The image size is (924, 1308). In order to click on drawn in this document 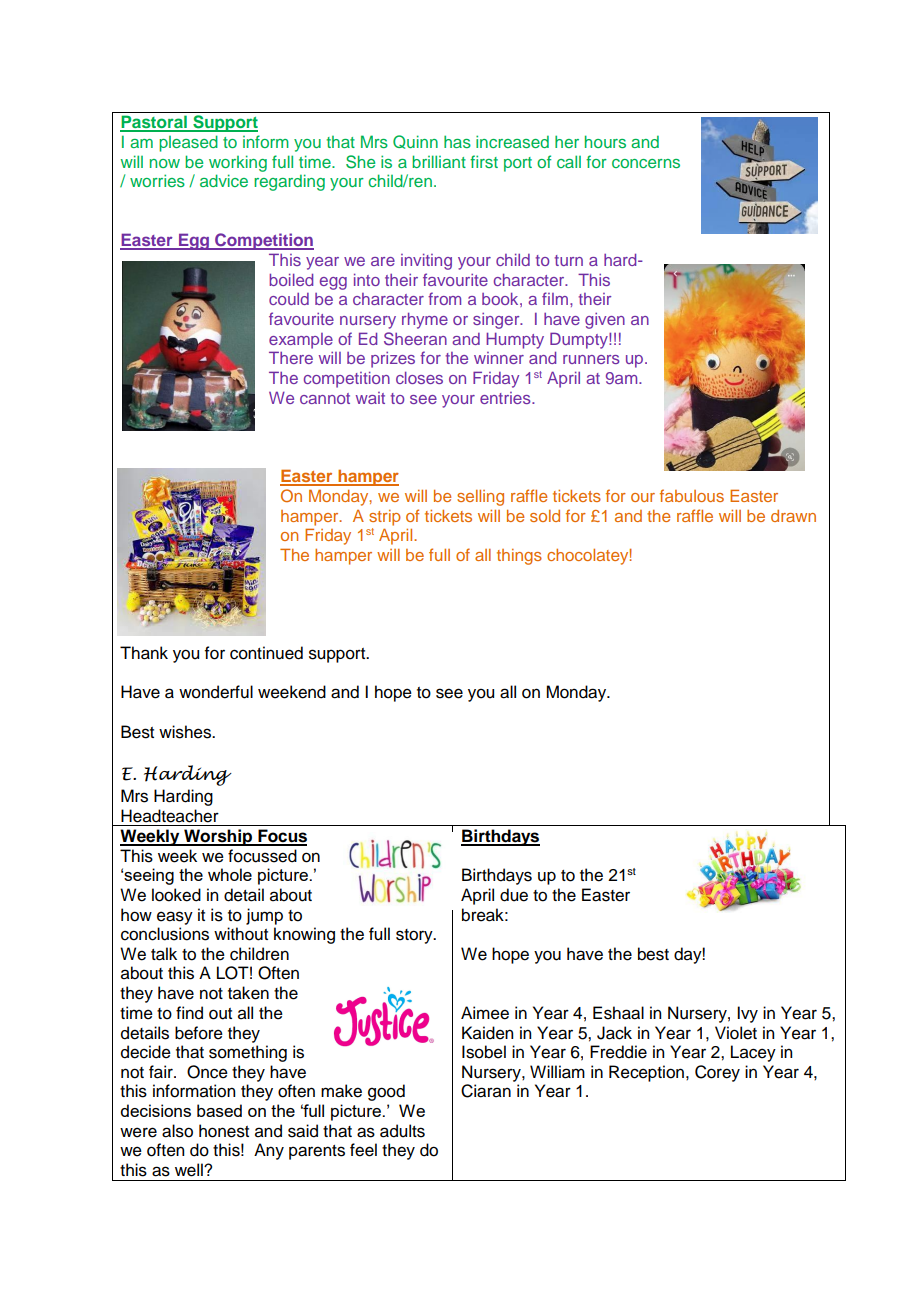, I will do `click(793, 516)`.
